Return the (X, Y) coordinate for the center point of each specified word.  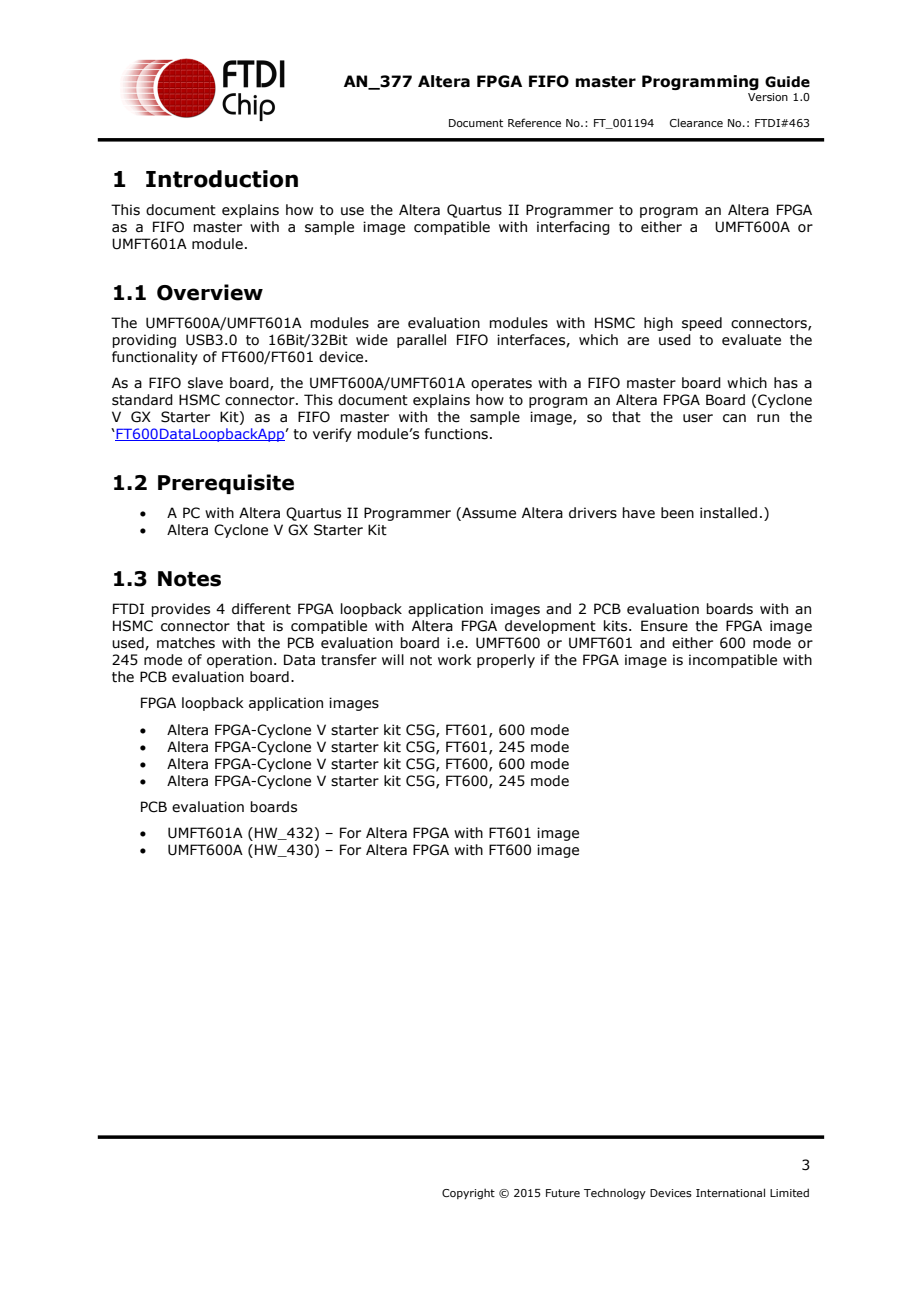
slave (205, 383)
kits (617, 626)
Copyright (468, 1193)
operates (501, 384)
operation (239, 661)
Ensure (664, 626)
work (455, 660)
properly (506, 661)
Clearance (696, 122)
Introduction (222, 179)
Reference (534, 122)
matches (186, 643)
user (698, 418)
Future (563, 1193)
